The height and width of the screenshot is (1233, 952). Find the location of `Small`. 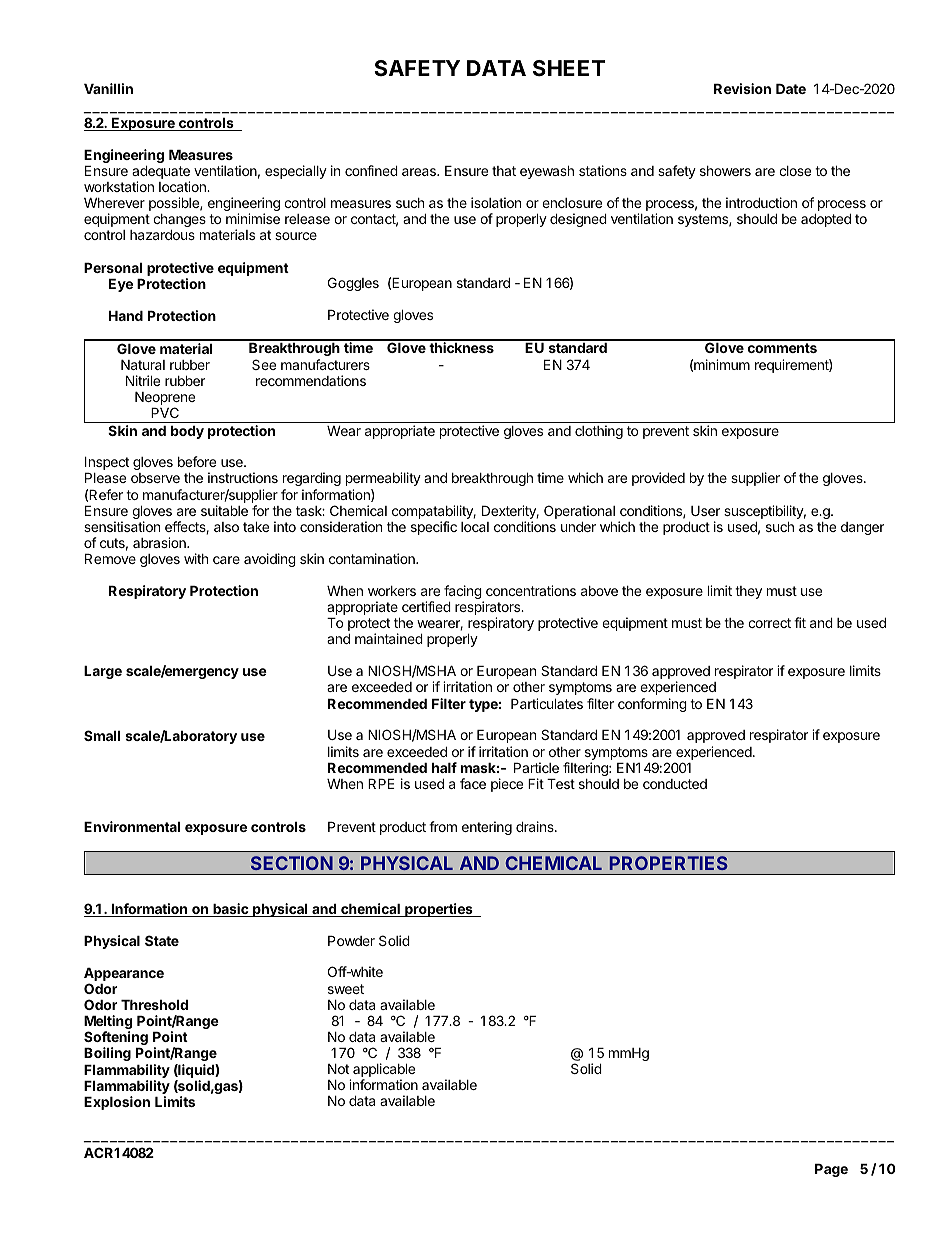

Small is located at coordinates (102, 735).
